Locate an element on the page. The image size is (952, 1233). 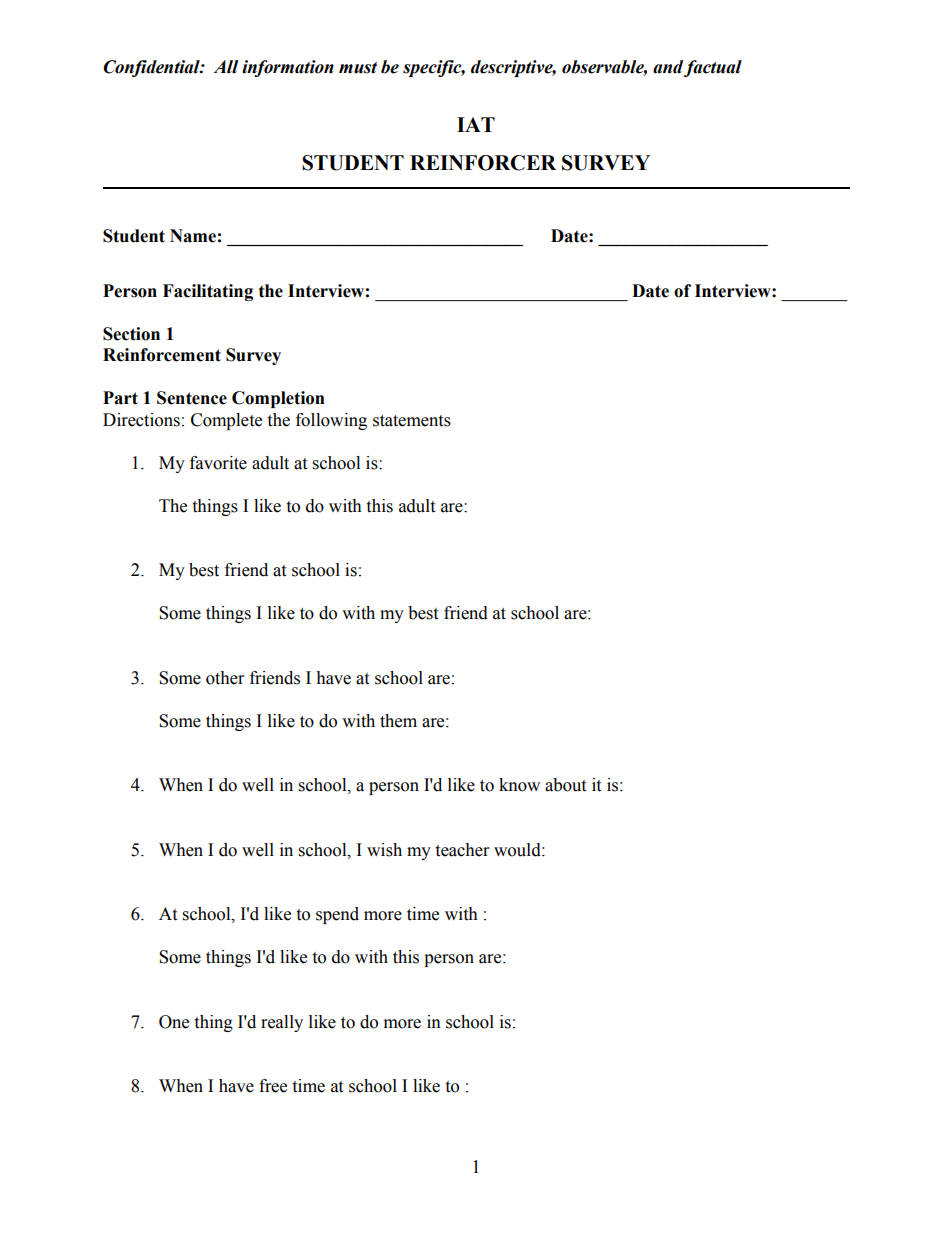
Sentence is located at coordinates (192, 398).
